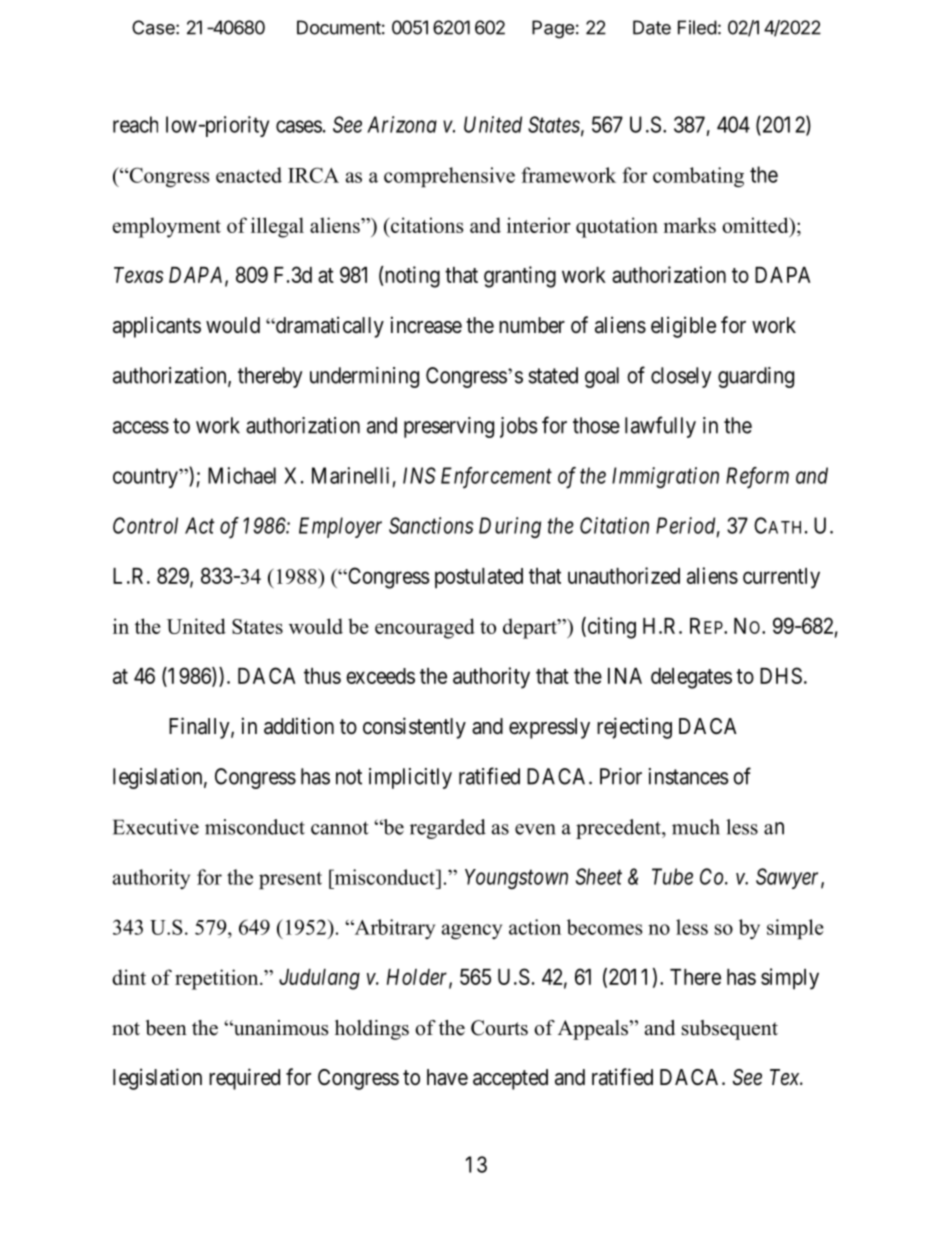  Describe the element at coordinates (167, 227) in the page. I see `employment` at that location.
